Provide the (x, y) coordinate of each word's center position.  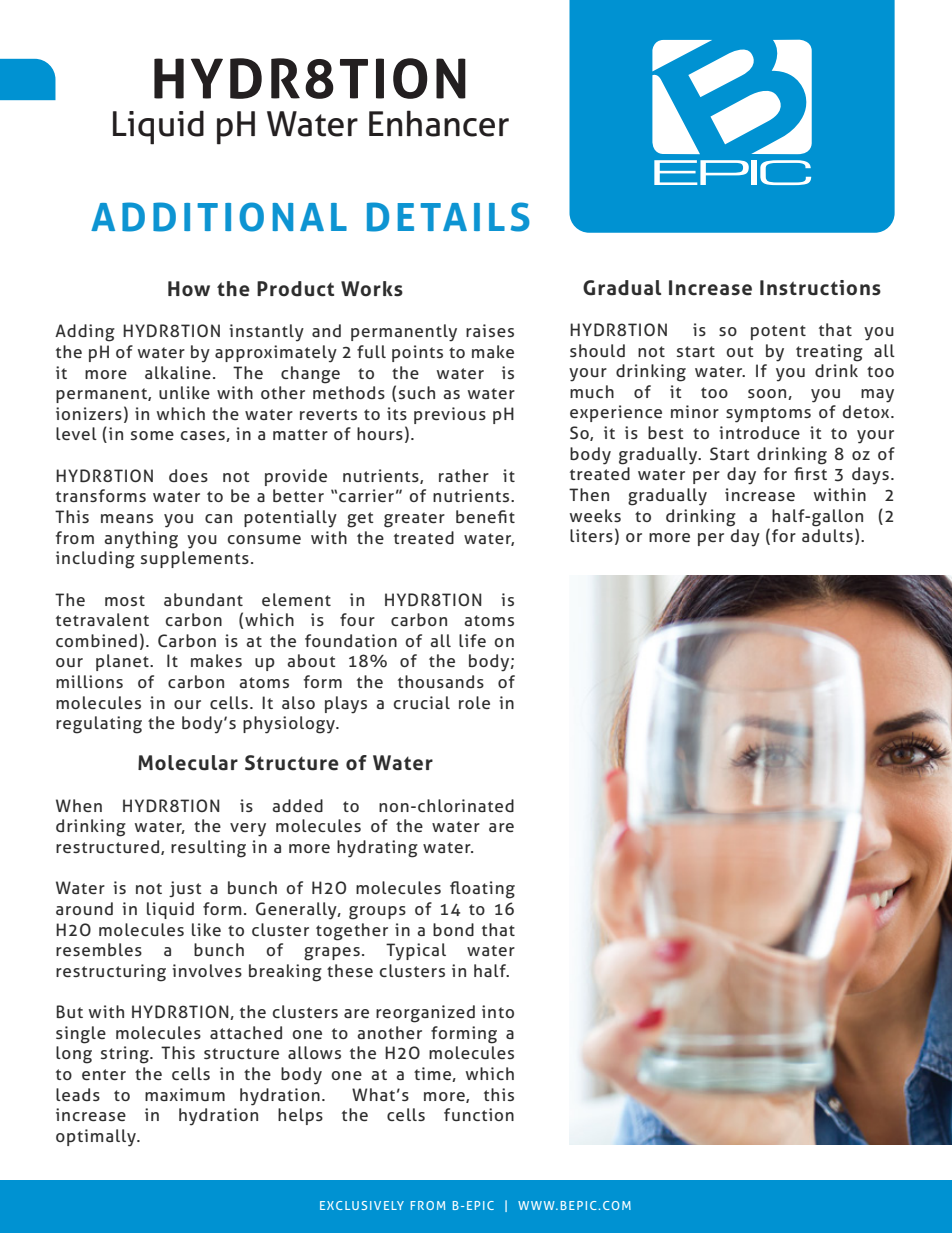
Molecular (188, 763)
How (189, 289)
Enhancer (439, 123)
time (433, 1074)
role (474, 702)
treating (829, 353)
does (188, 475)
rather (464, 475)
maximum (185, 1094)
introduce (759, 432)
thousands (441, 681)
